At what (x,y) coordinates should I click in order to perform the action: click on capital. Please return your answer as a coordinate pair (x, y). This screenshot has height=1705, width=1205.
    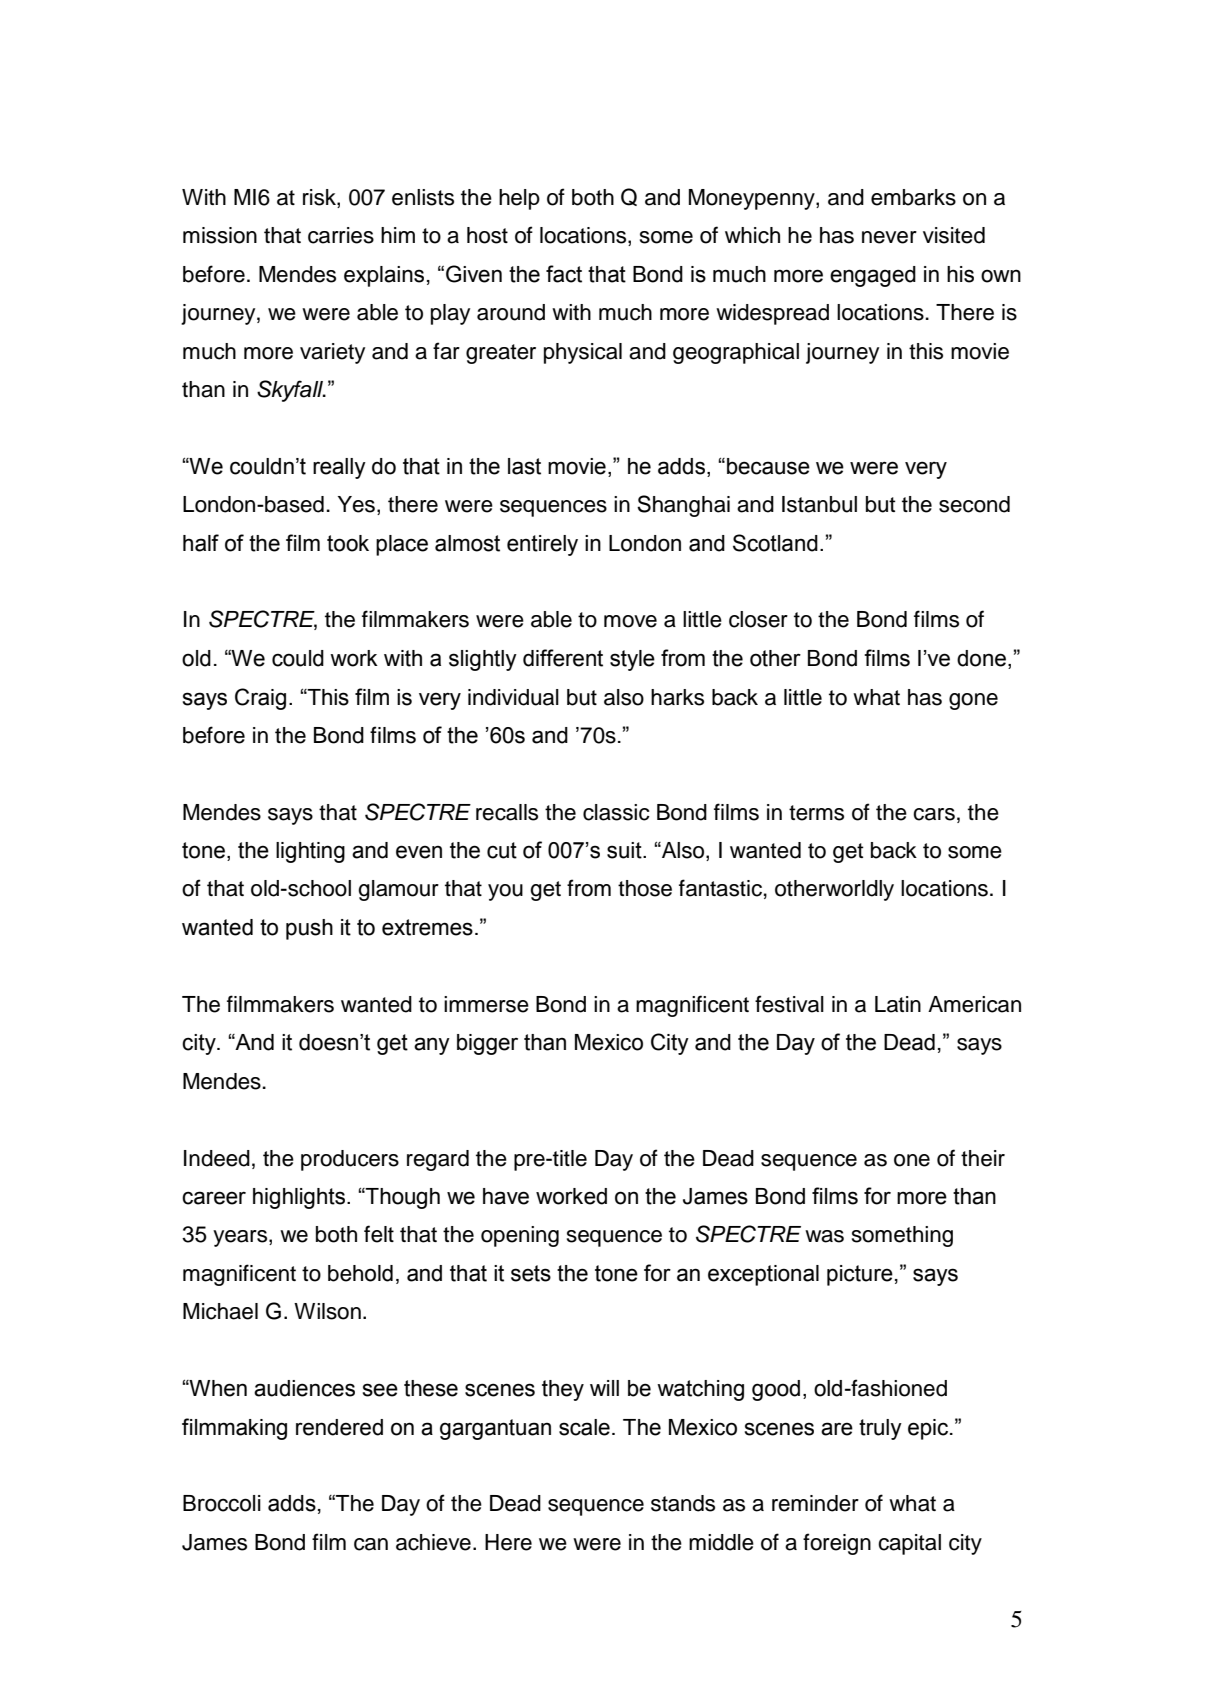
    Looking at the image, I should click on (909, 1544).
